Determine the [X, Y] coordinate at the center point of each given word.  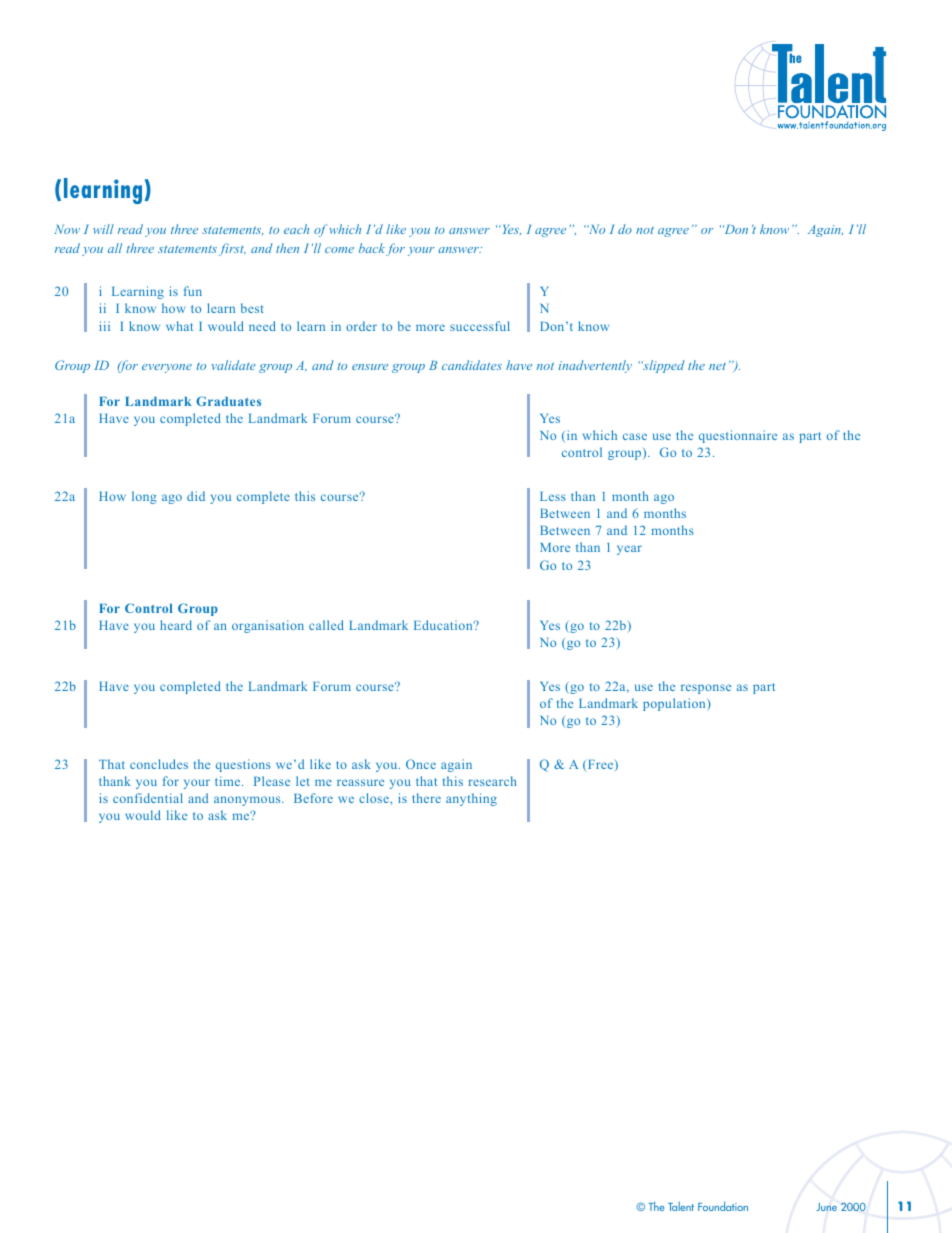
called [326, 625]
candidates [472, 365]
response [706, 689]
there [426, 798]
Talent [681, 1206]
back [372, 248]
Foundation [723, 1206]
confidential [148, 798]
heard [176, 625]
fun [193, 291]
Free [600, 766]
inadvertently [595, 366]
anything [471, 799]
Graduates [228, 401]
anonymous [248, 801]
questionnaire [738, 436]
